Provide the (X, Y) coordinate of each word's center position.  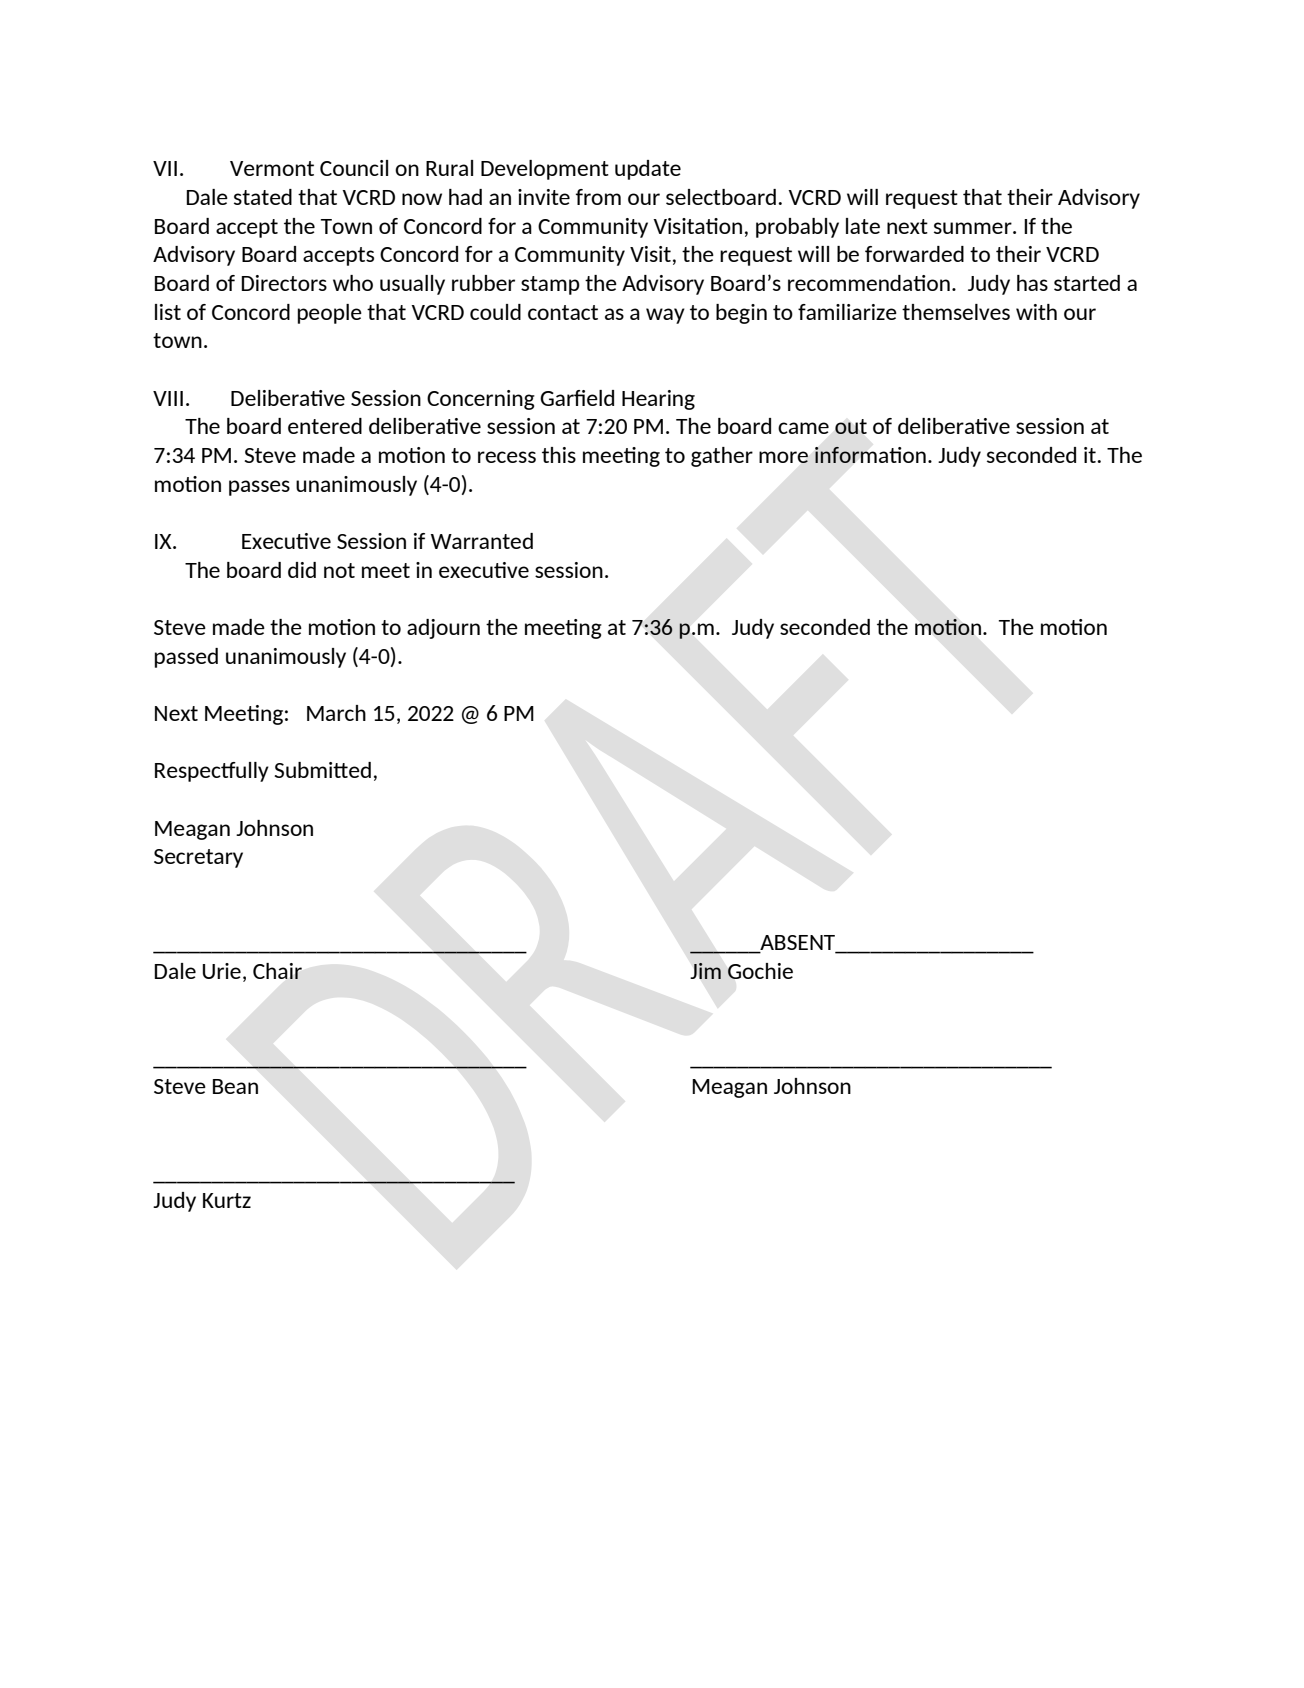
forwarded (914, 254)
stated (263, 197)
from (598, 197)
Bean (235, 1086)
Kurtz (227, 1200)
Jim (706, 971)
